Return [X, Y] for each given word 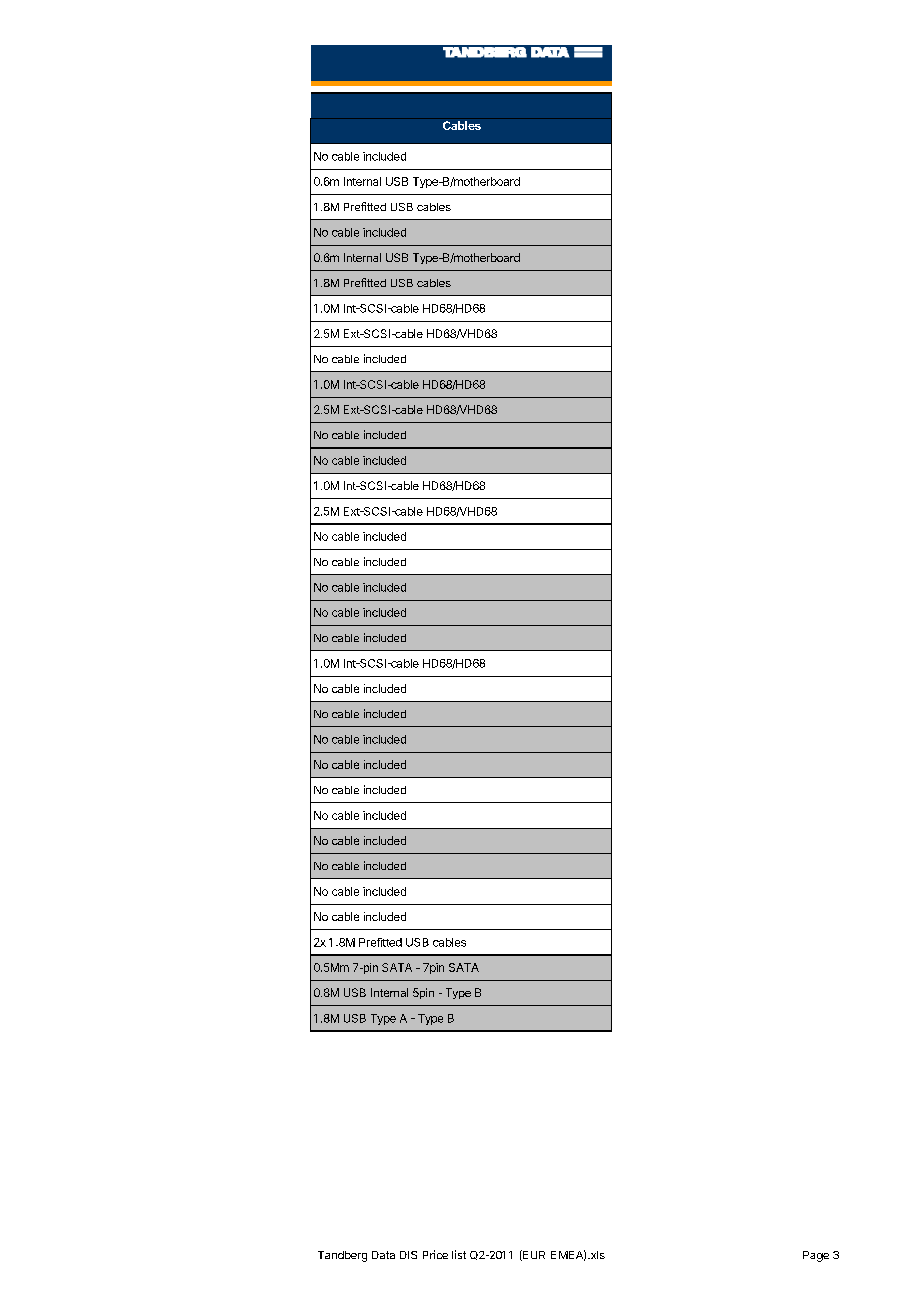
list [459, 1254]
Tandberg [342, 1256]
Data [383, 1255]
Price [435, 1254]
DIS [408, 1255]
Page [816, 1256]
